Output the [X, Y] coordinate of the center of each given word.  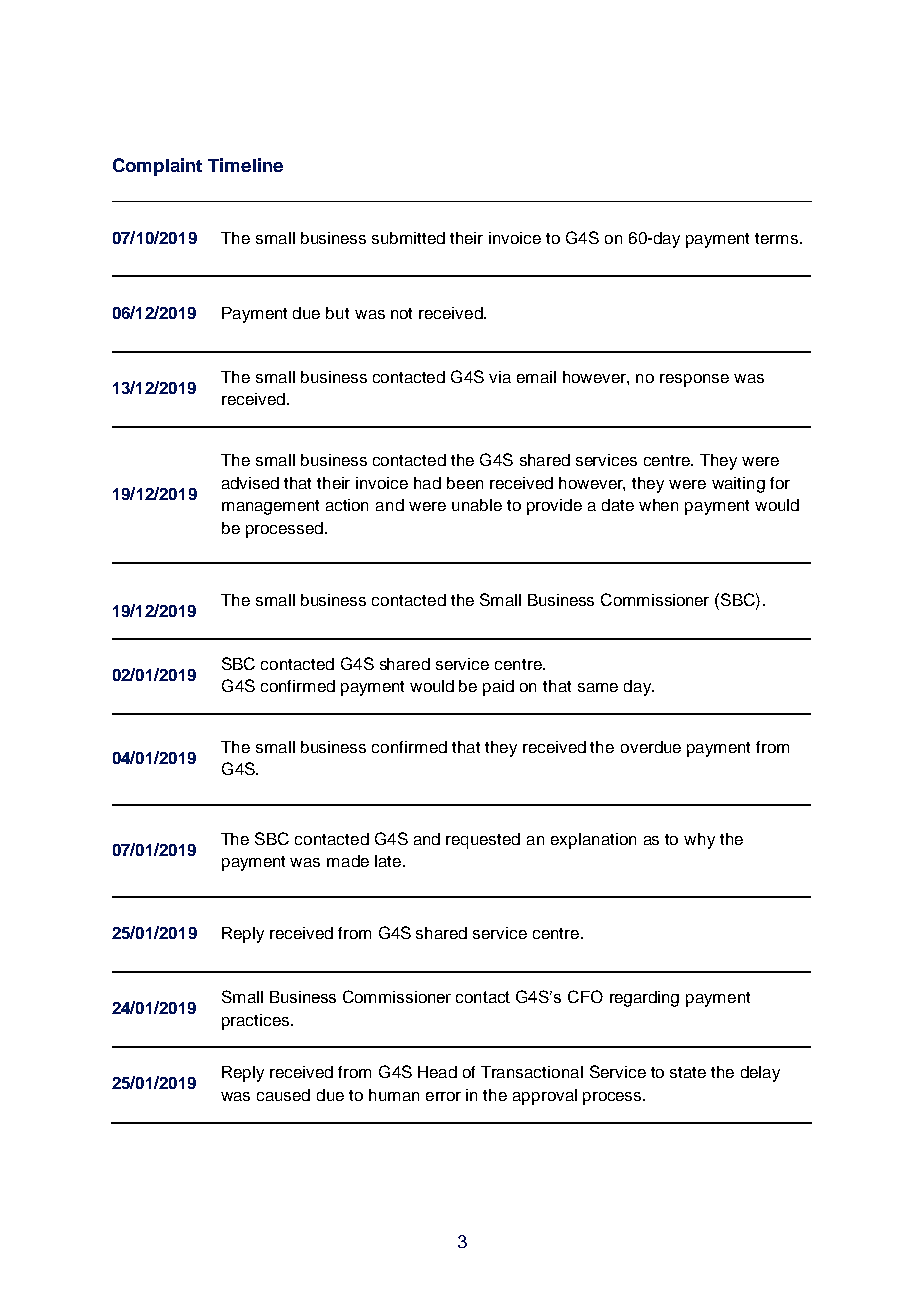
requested [483, 841]
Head [437, 1072]
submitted [408, 238]
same [598, 687]
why [699, 841]
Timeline [245, 165]
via [500, 377]
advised [250, 483]
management [270, 507]
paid [498, 688]
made [348, 861]
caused [283, 1095]
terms [778, 238]
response [694, 380]
